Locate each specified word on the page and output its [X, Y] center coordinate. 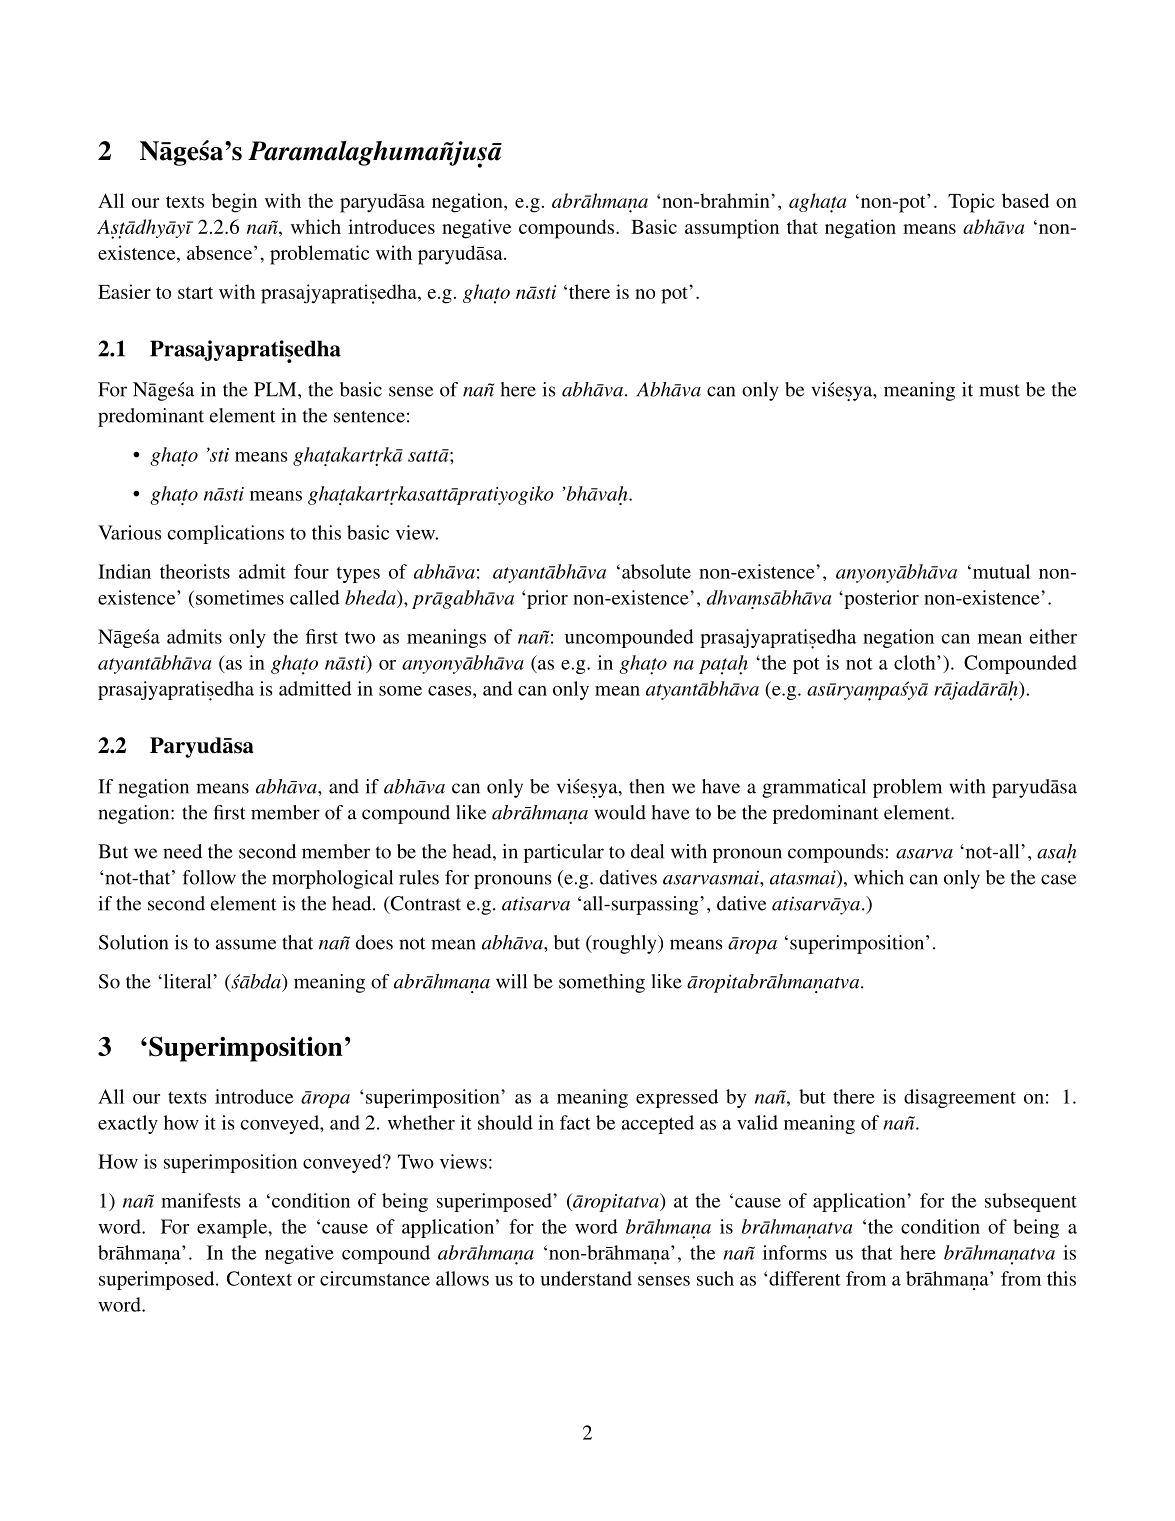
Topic [971, 203]
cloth [916, 662]
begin [234, 203]
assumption [732, 229]
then [647, 786]
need [182, 851]
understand [586, 1278]
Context [259, 1278]
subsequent [1031, 1202]
